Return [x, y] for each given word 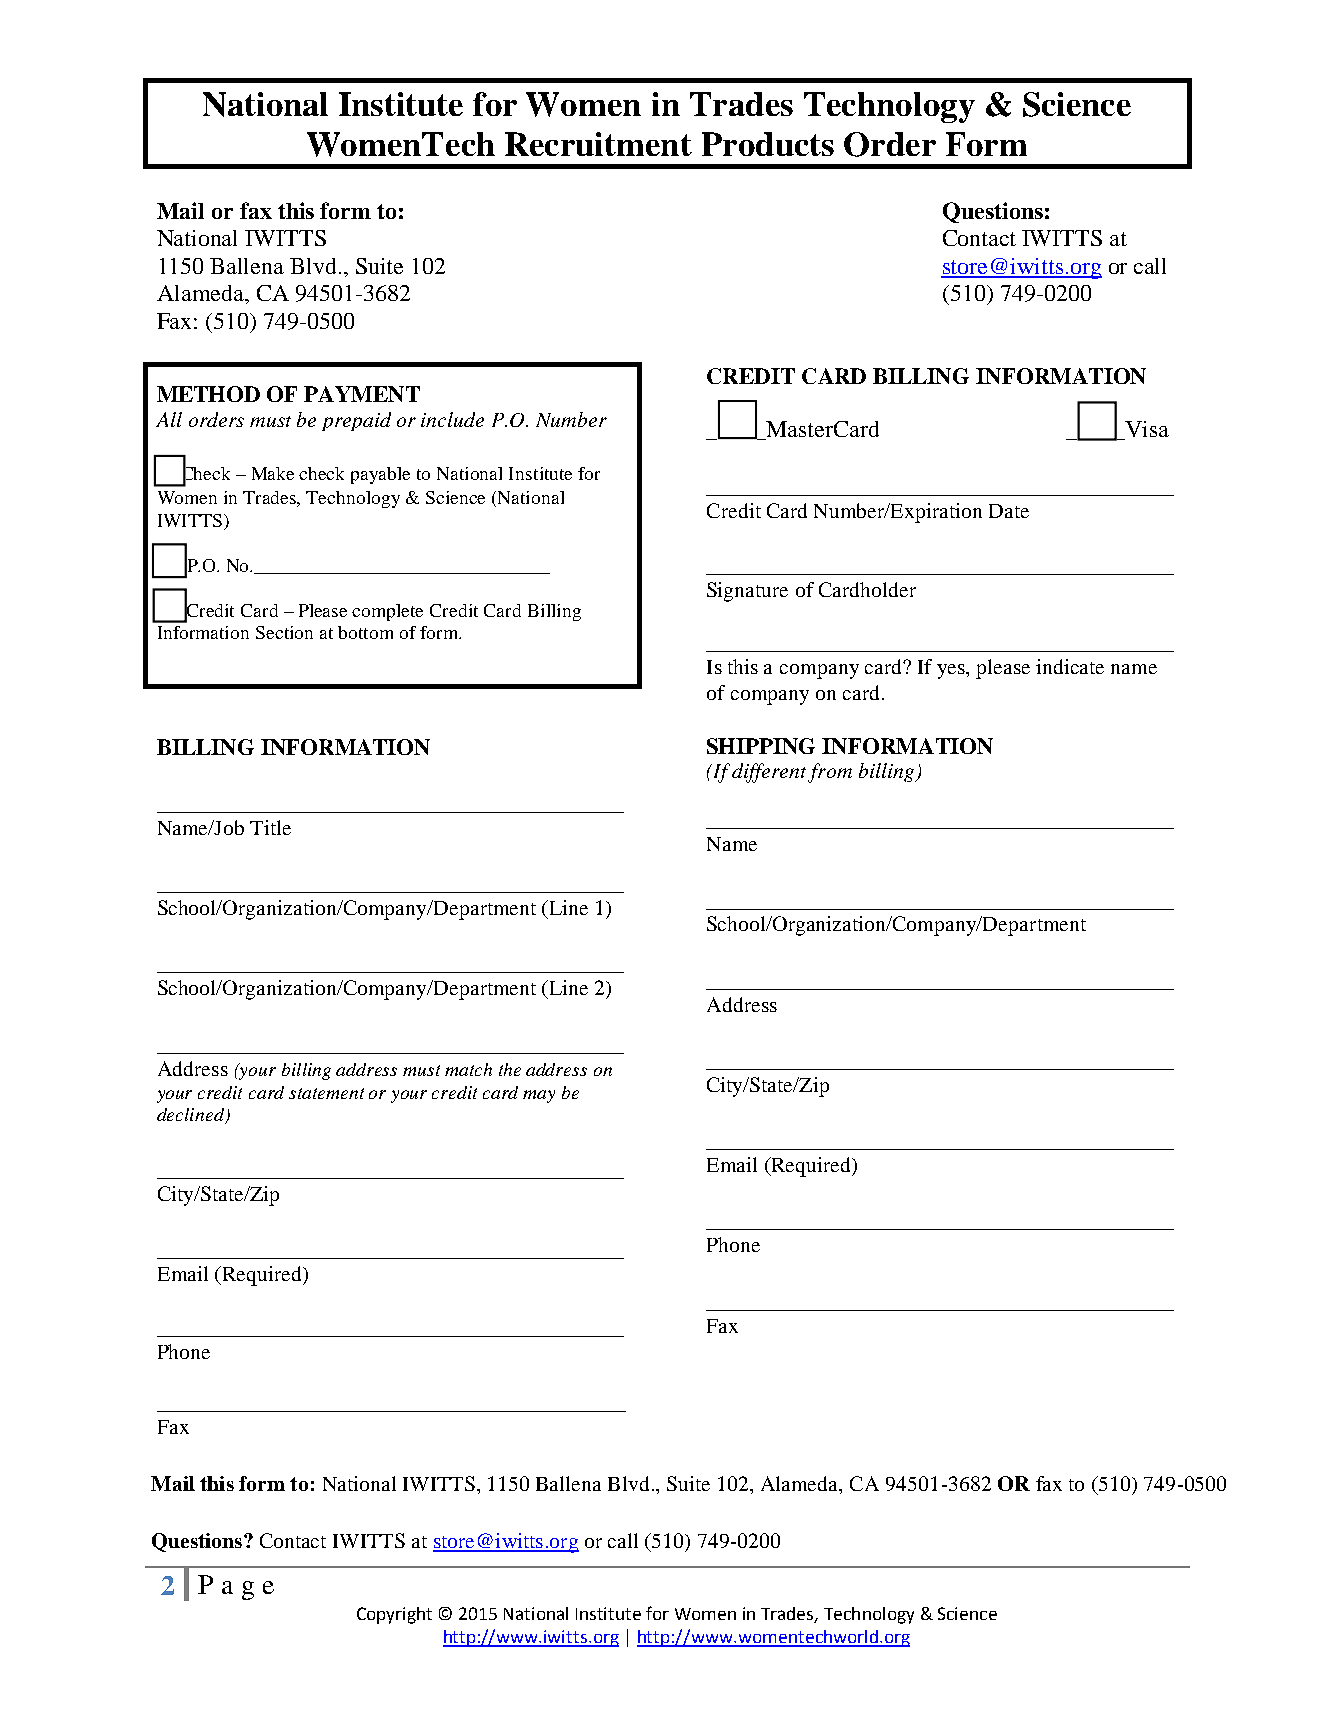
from [830, 773]
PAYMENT [362, 394]
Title [270, 827]
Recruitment [598, 144]
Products [768, 144]
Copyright [394, 1615]
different [769, 773]
